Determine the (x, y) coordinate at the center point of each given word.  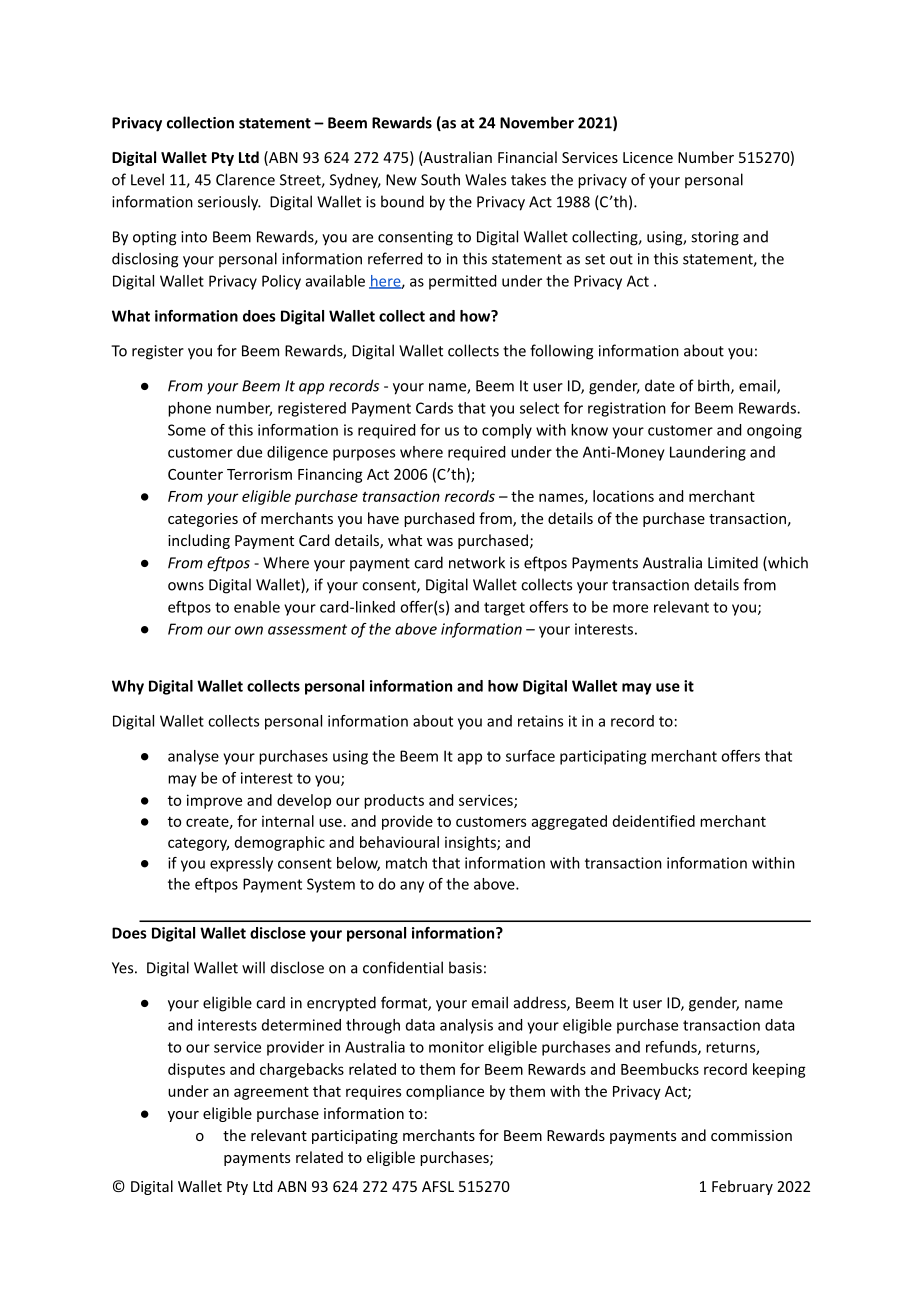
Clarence (245, 179)
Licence (648, 157)
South (440, 179)
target (504, 609)
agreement (271, 1093)
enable (257, 607)
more (630, 608)
